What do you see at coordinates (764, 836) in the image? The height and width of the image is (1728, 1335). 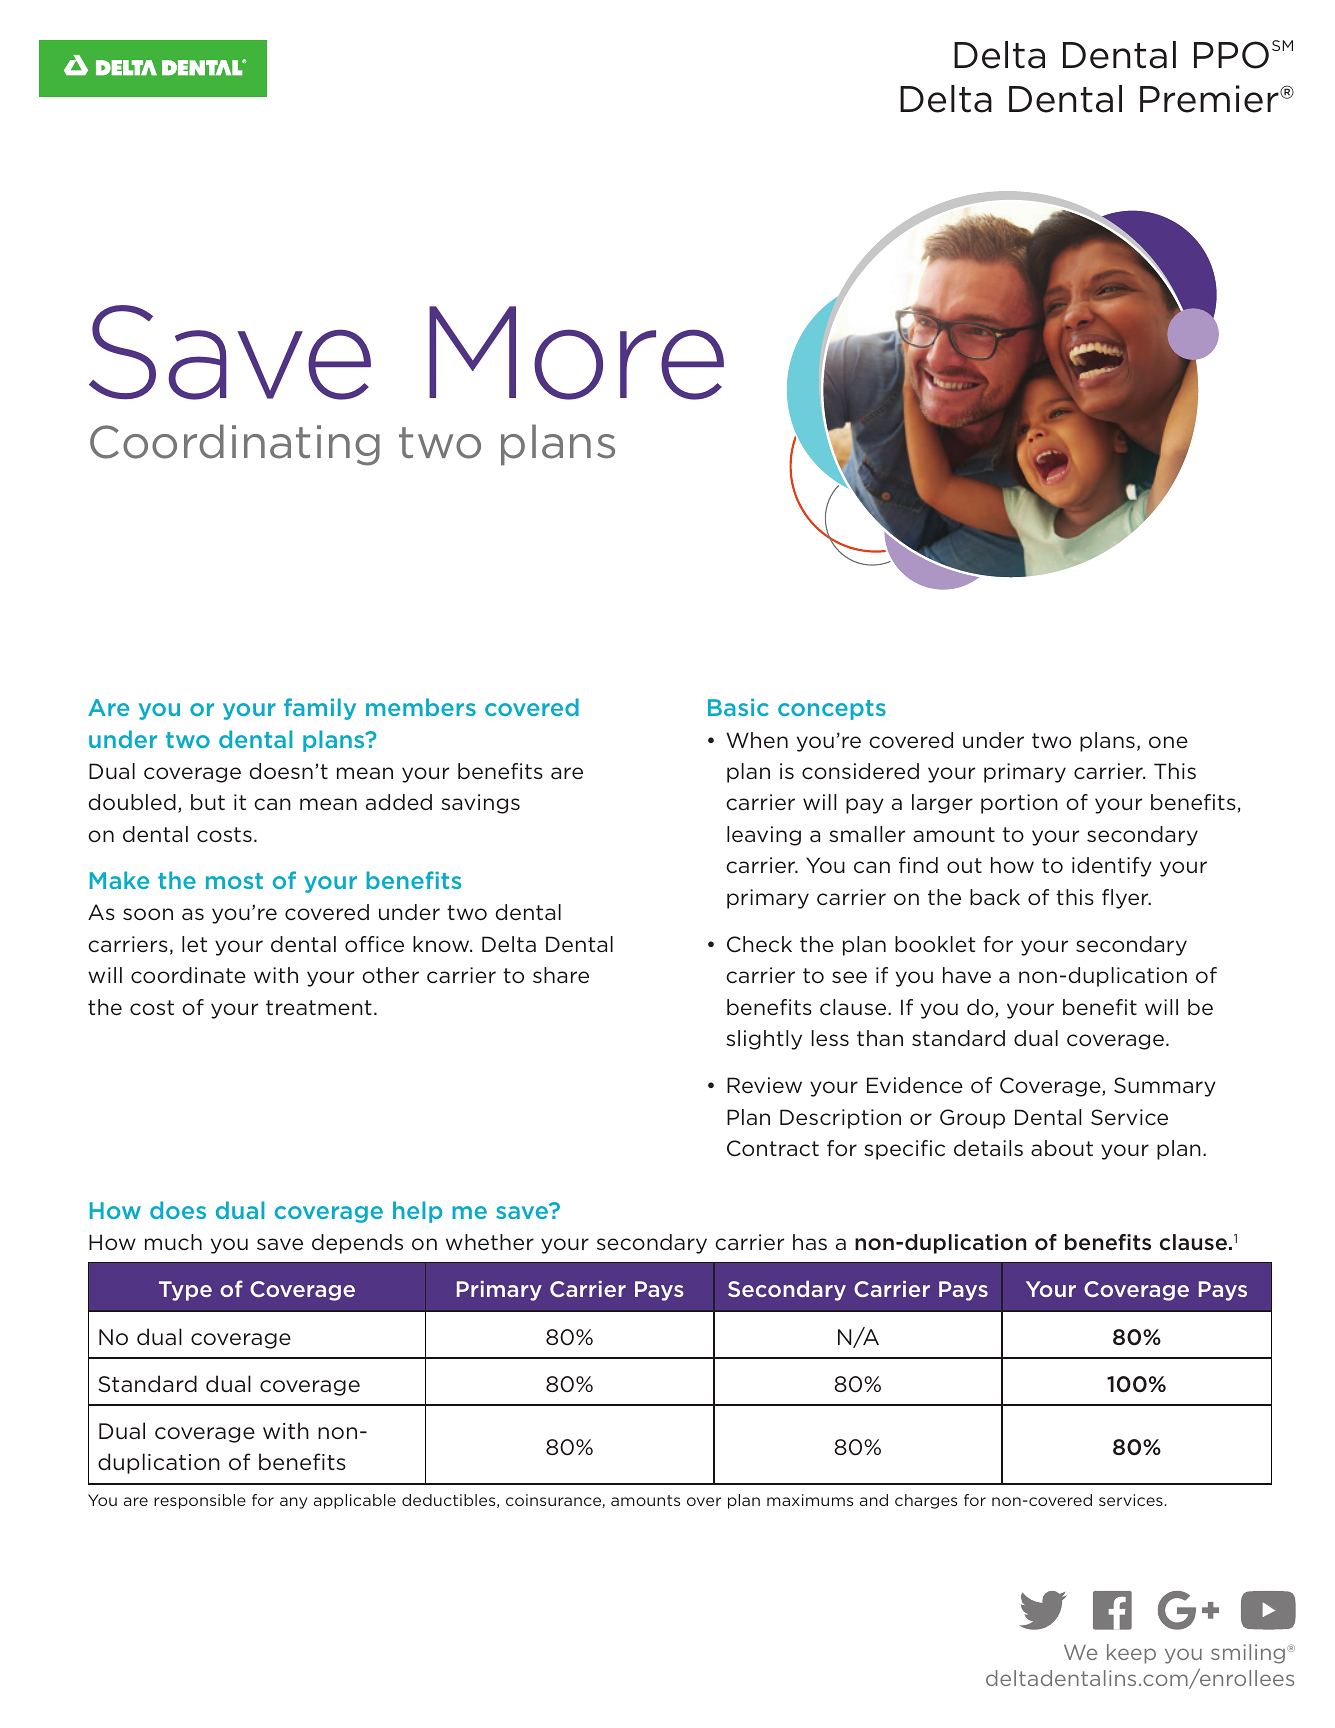 I see `leaving` at bounding box center [764, 836].
